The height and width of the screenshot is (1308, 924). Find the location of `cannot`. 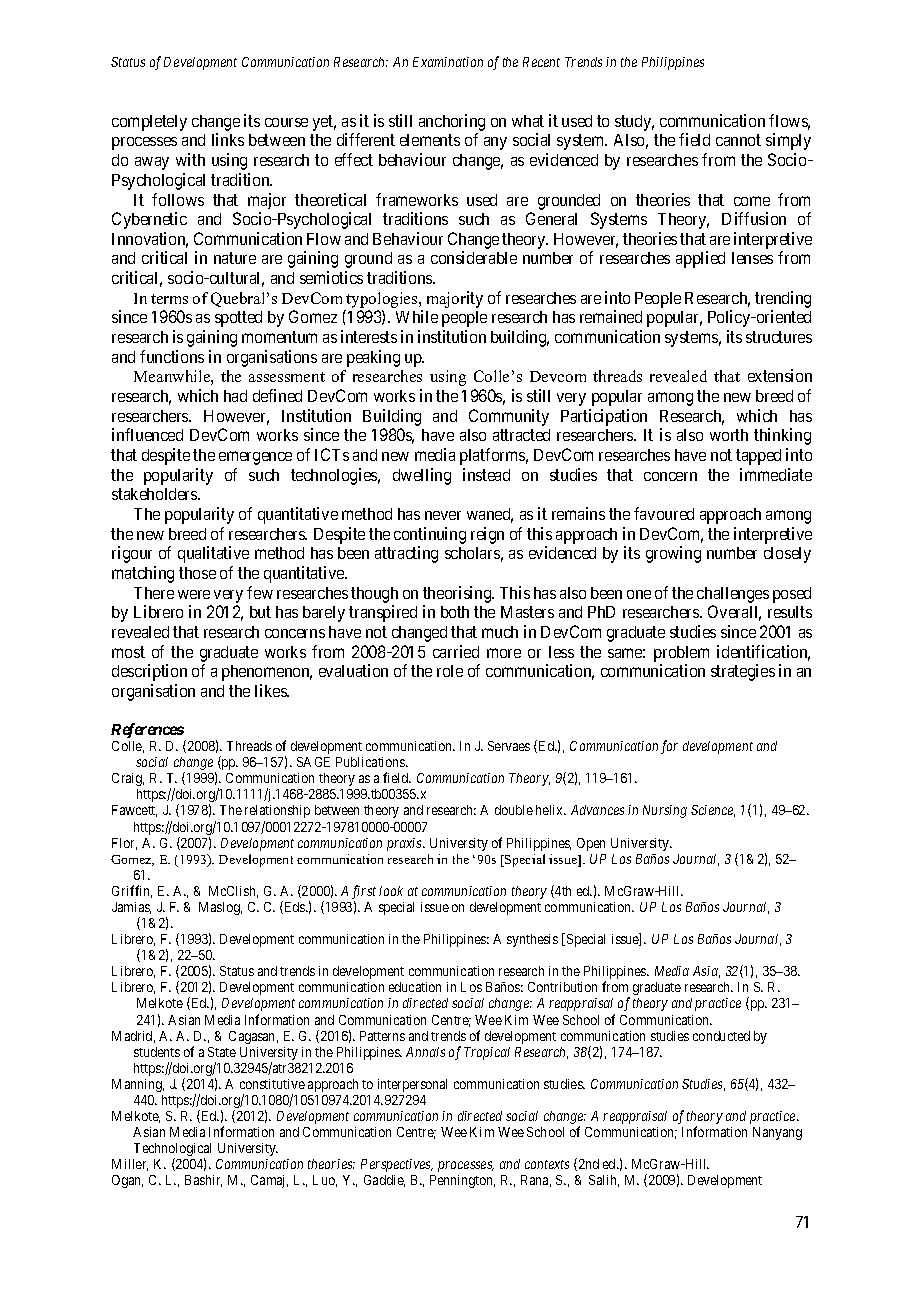

cannot is located at coordinates (738, 140).
